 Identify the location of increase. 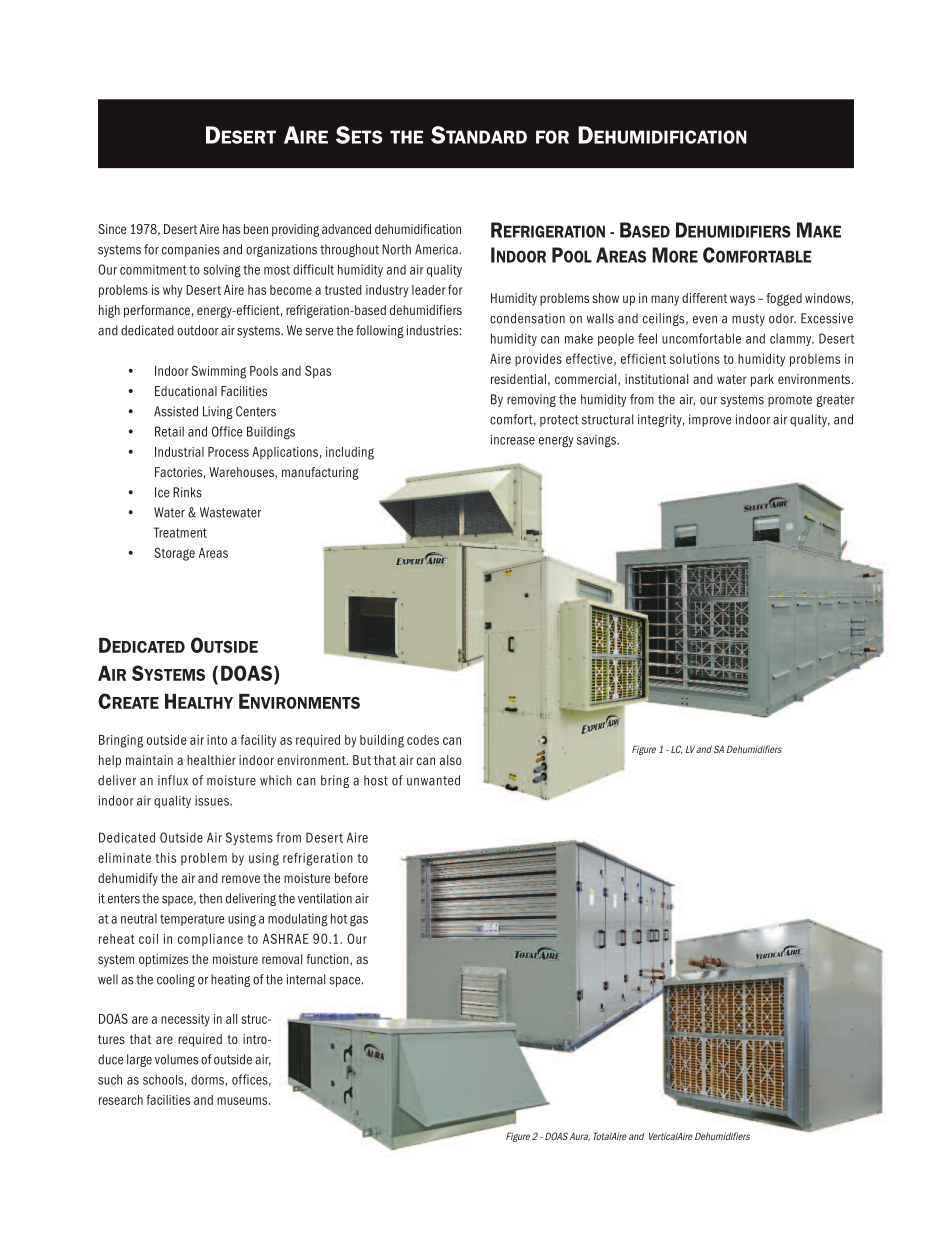
(513, 439).
